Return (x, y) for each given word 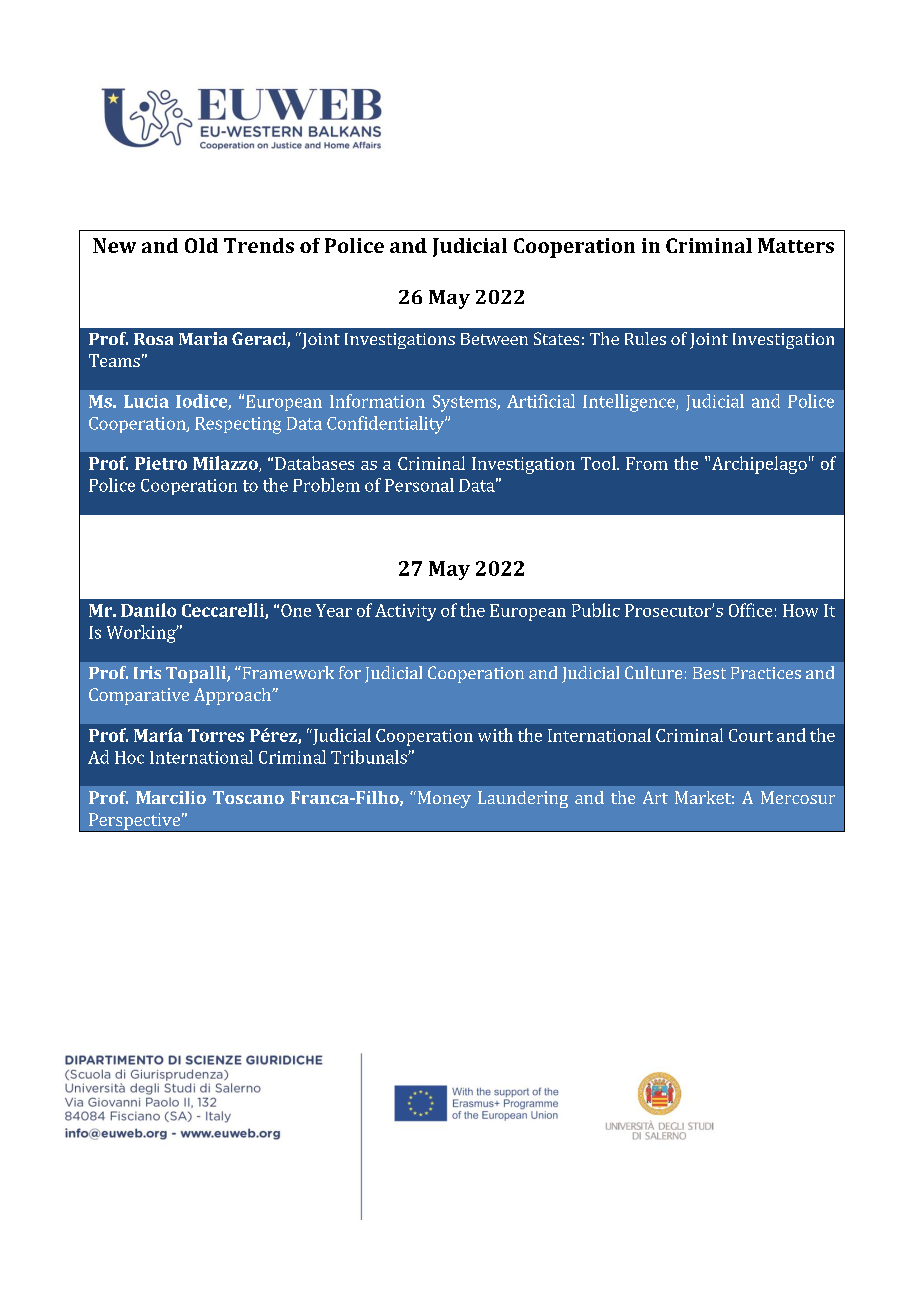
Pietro (161, 463)
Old (201, 245)
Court (751, 735)
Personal (419, 485)
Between (494, 339)
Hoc (129, 757)
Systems (465, 403)
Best (709, 673)
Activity (405, 612)
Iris (147, 672)
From (647, 463)
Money (443, 799)
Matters (796, 245)
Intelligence (630, 403)
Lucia (146, 401)
